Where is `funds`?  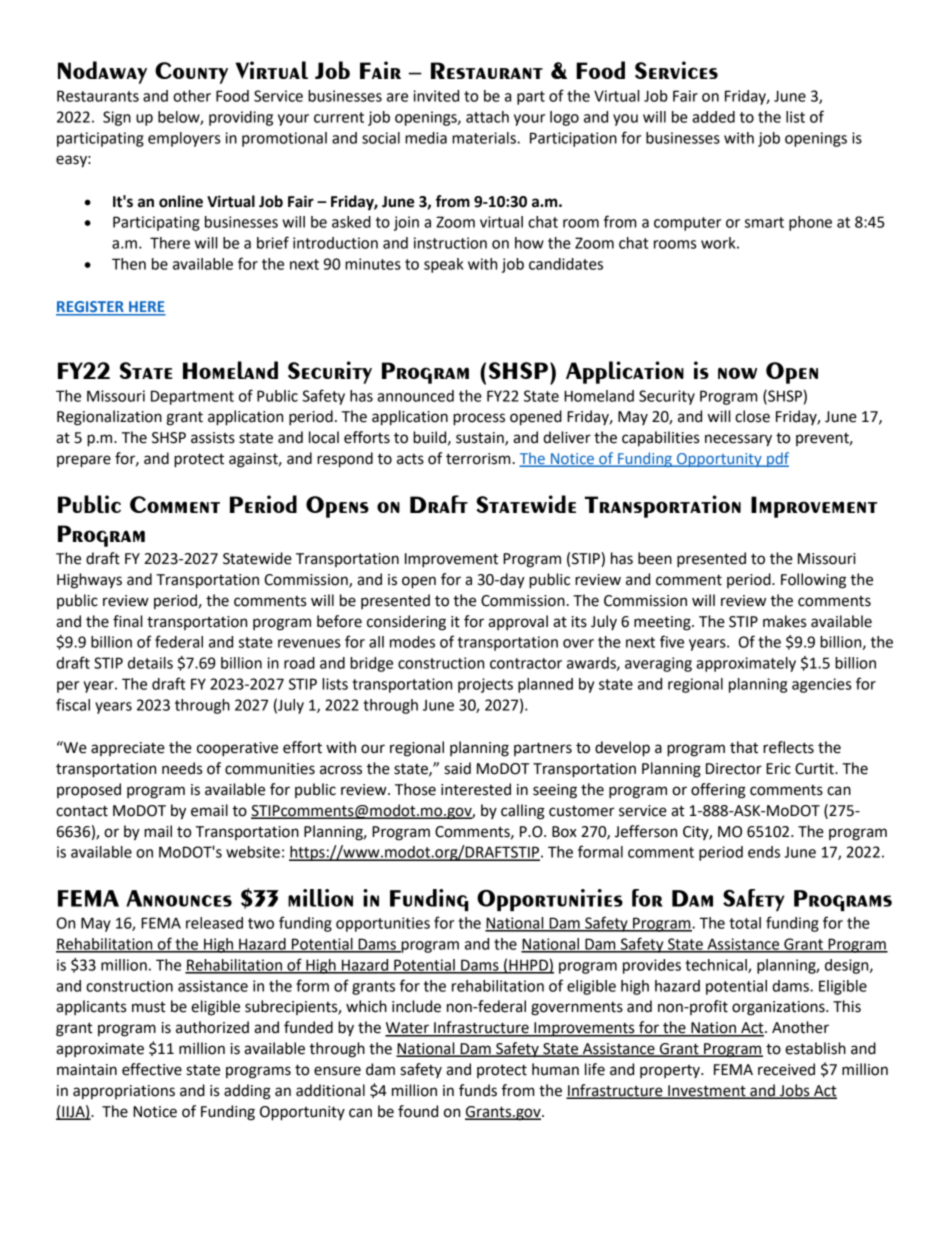 funds is located at coordinates (478, 1090).
